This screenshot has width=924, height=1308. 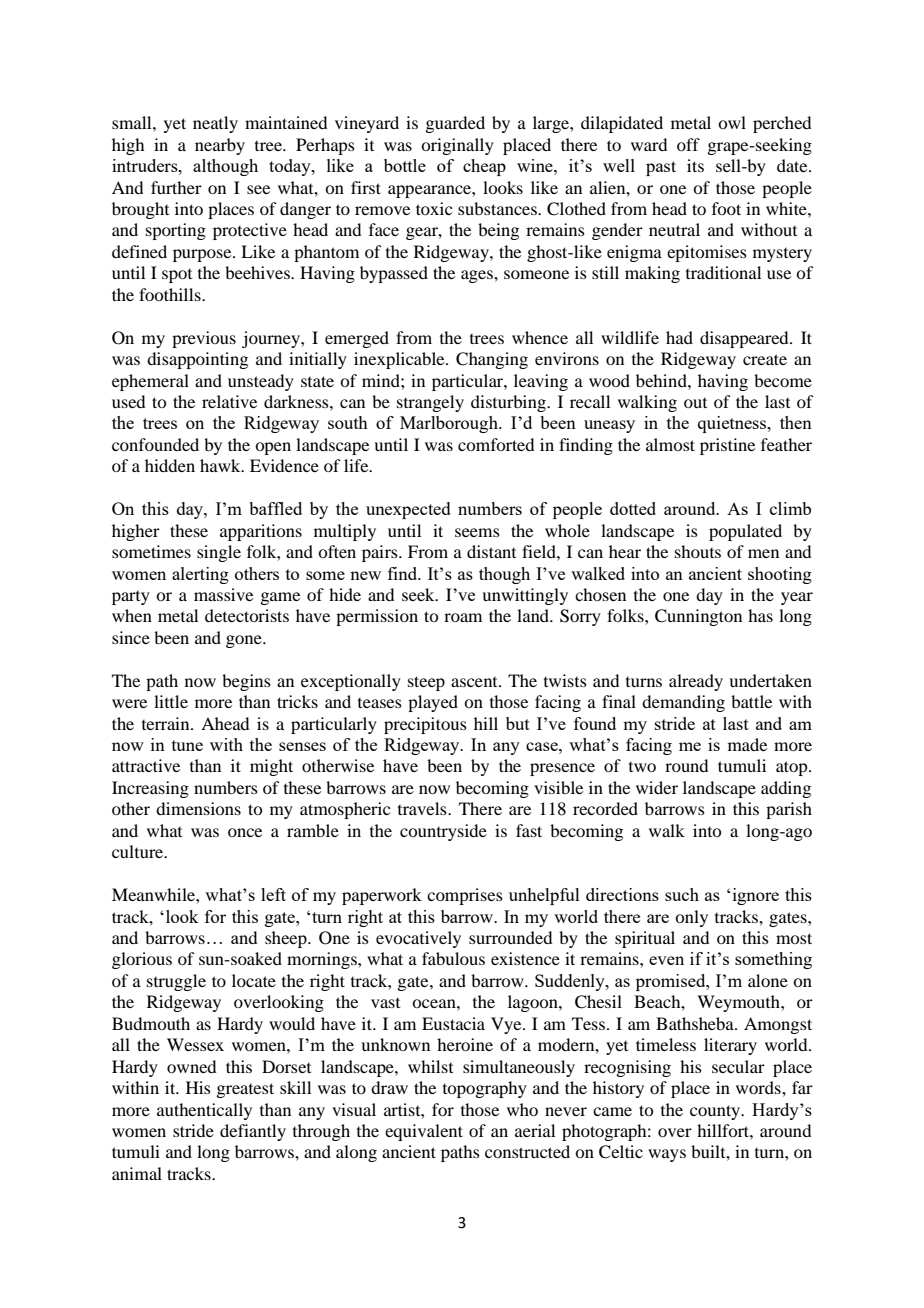 I want to click on roam, so click(x=463, y=617).
